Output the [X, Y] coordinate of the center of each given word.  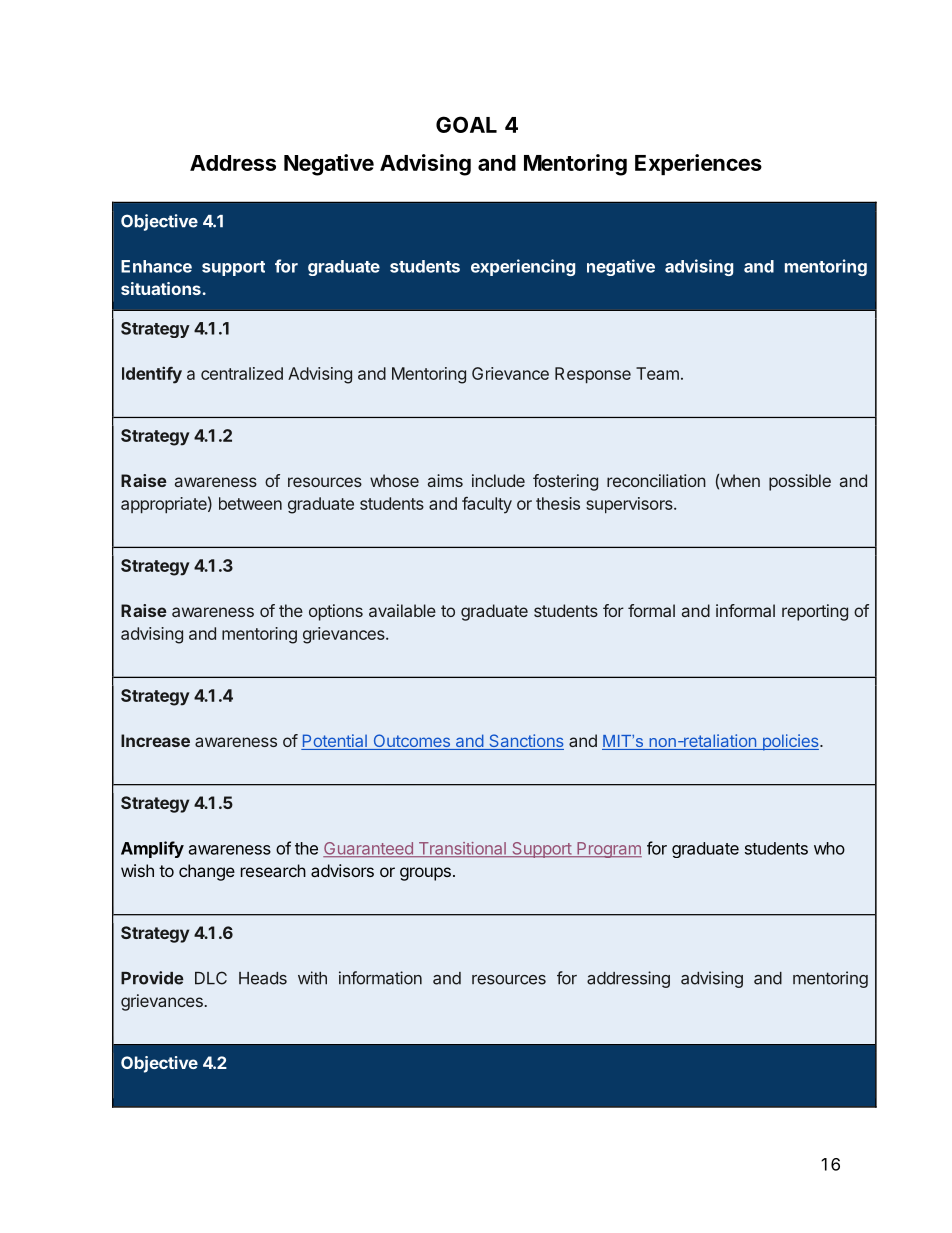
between [250, 503]
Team [657, 373]
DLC [211, 978]
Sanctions [525, 742]
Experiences [698, 164]
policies [790, 742]
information [380, 978]
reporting [815, 612]
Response [593, 375]
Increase [155, 740]
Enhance [156, 266]
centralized [242, 373]
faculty [487, 505]
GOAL [466, 124]
